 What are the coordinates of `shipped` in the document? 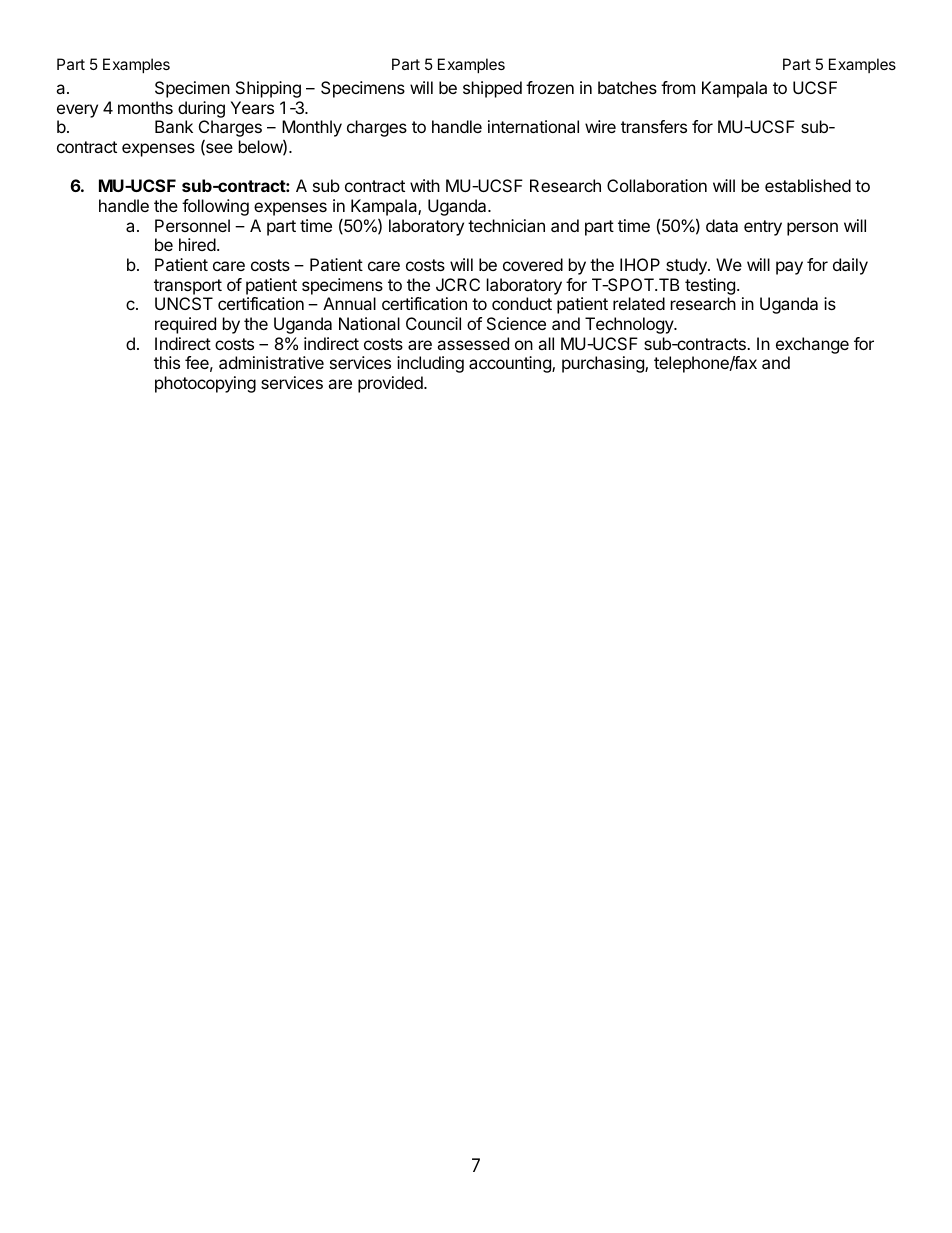 It's located at (492, 89).
